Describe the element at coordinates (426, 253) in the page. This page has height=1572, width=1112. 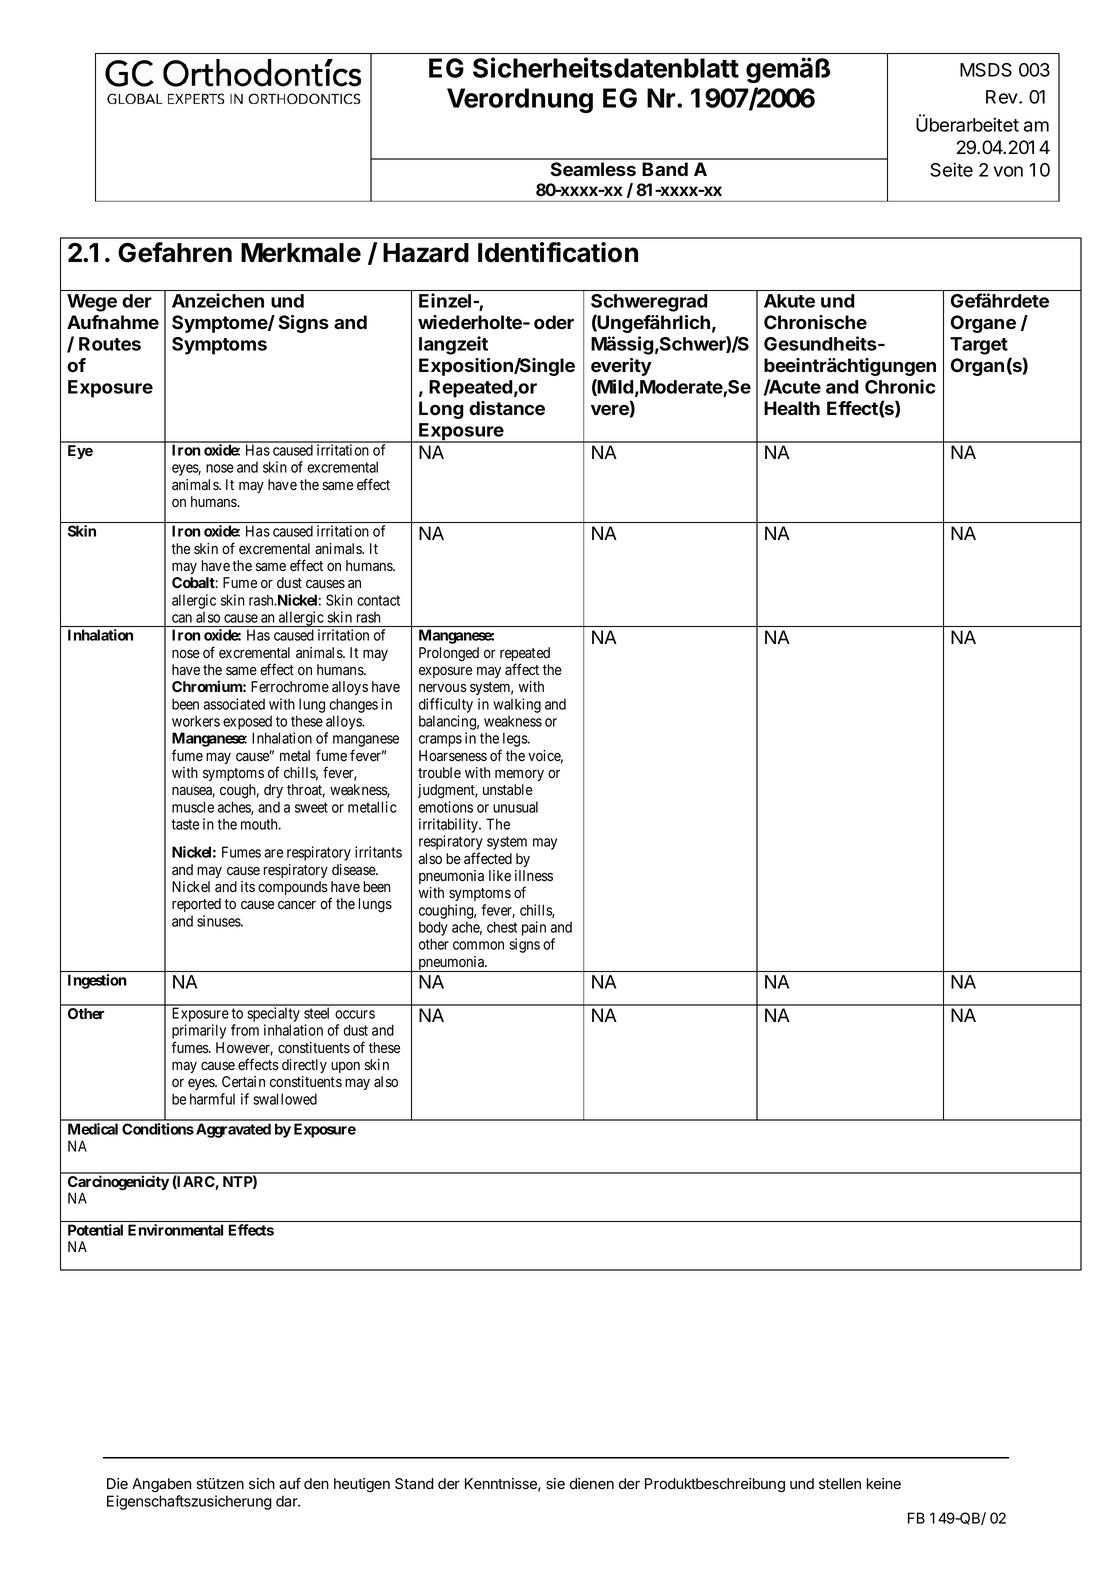
I see `Hazard` at that location.
